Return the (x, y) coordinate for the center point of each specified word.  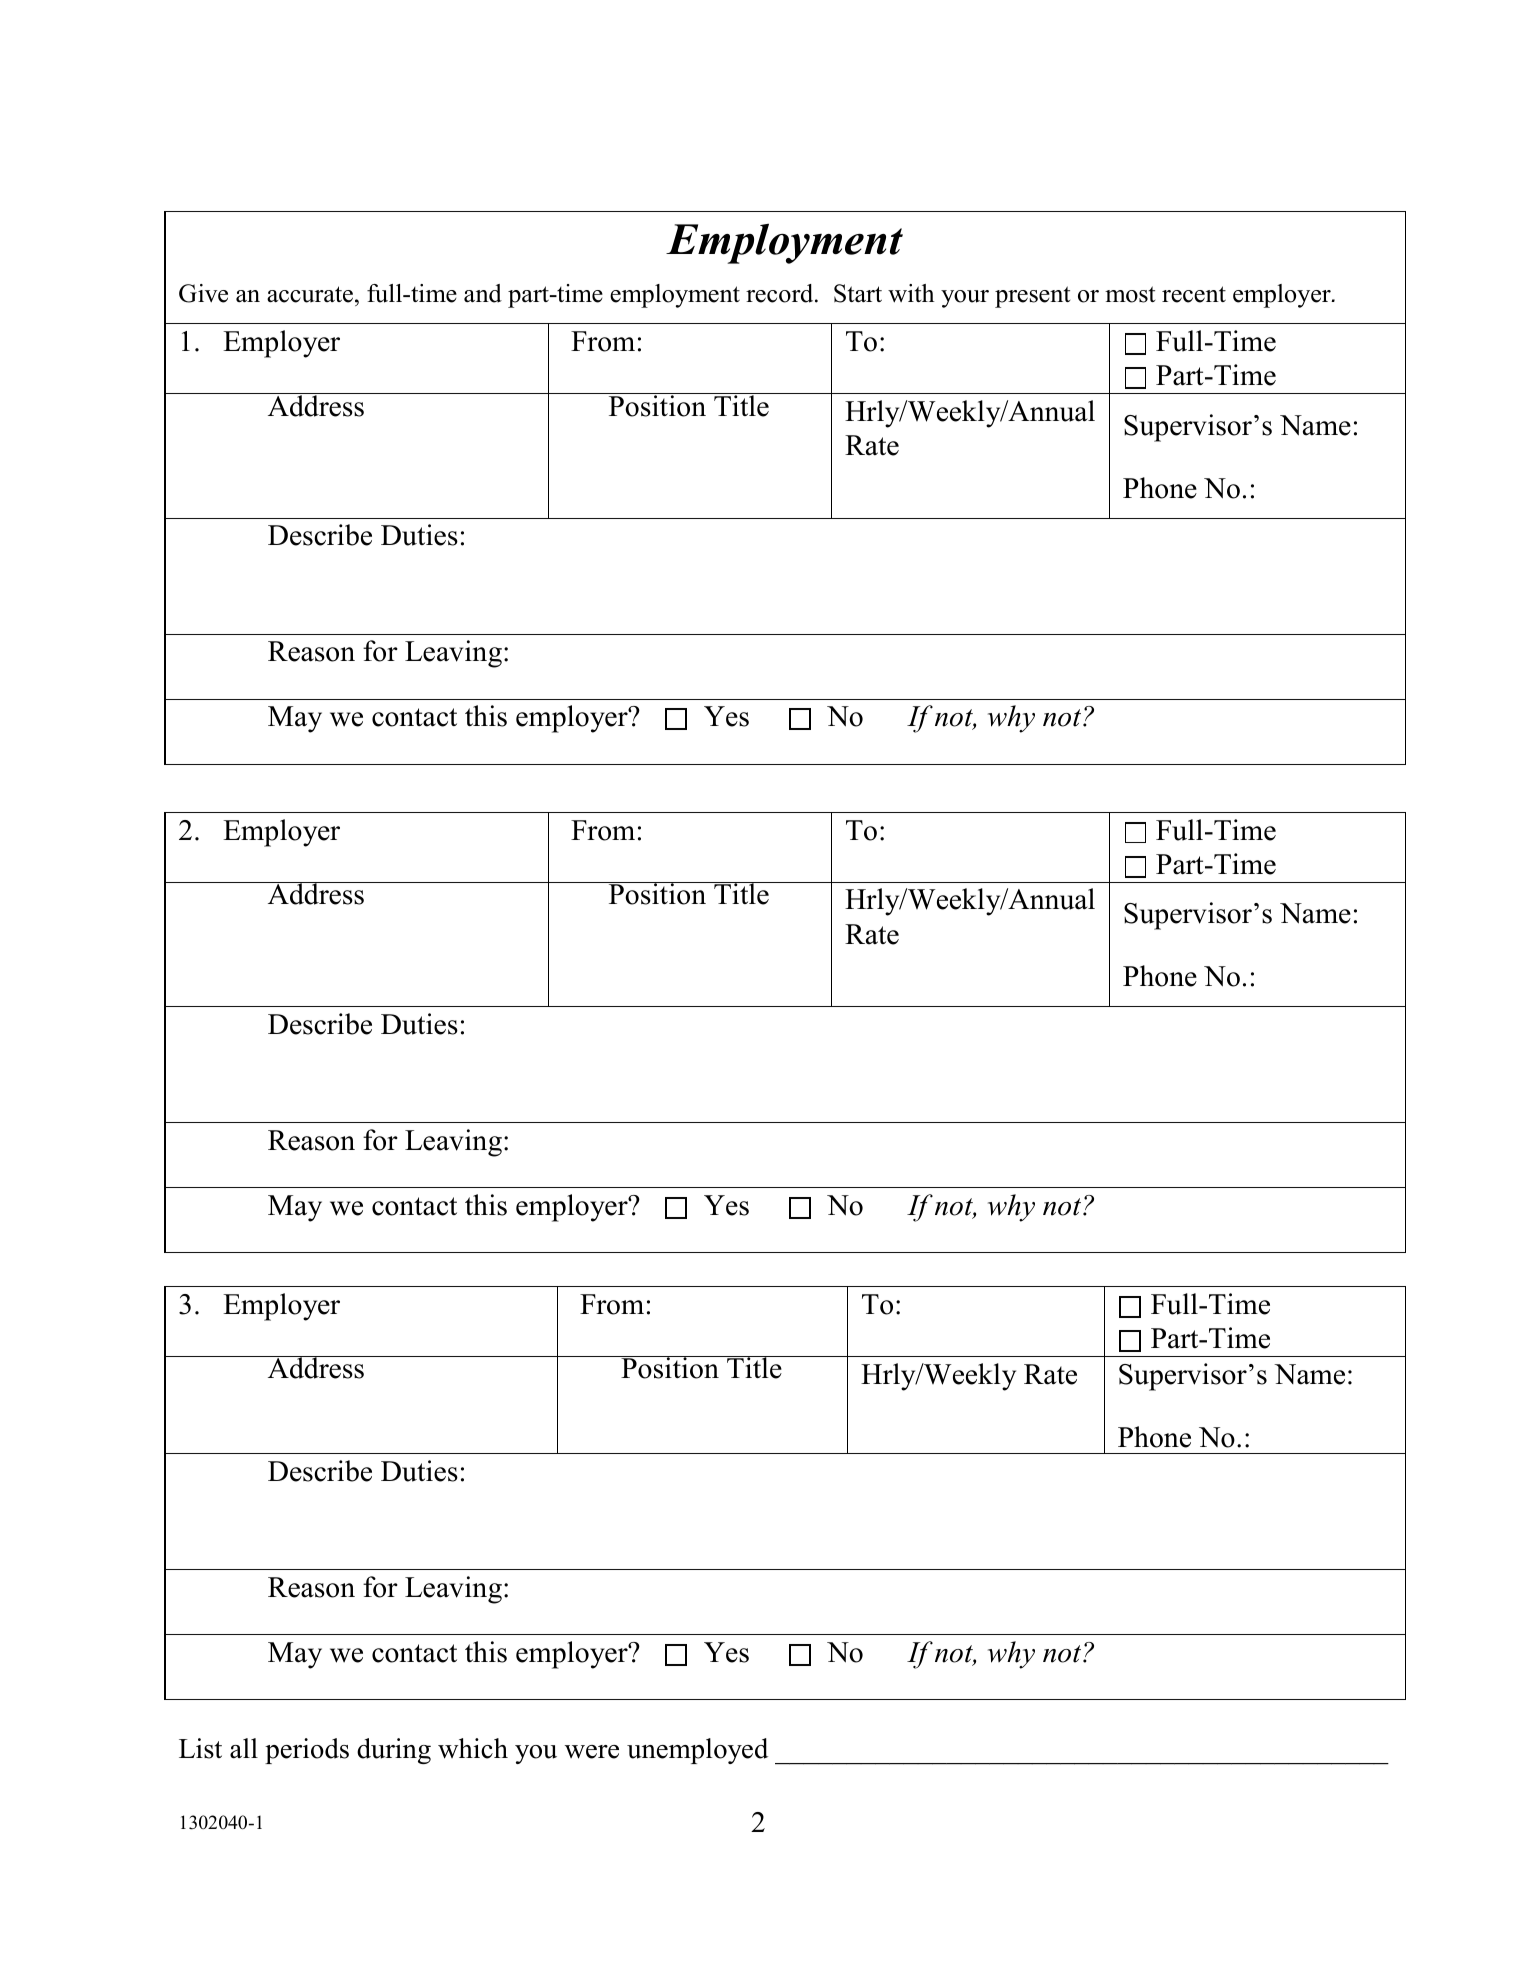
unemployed (697, 1751)
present (1032, 297)
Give (203, 293)
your (965, 299)
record (781, 293)
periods (307, 1751)
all (244, 1748)
